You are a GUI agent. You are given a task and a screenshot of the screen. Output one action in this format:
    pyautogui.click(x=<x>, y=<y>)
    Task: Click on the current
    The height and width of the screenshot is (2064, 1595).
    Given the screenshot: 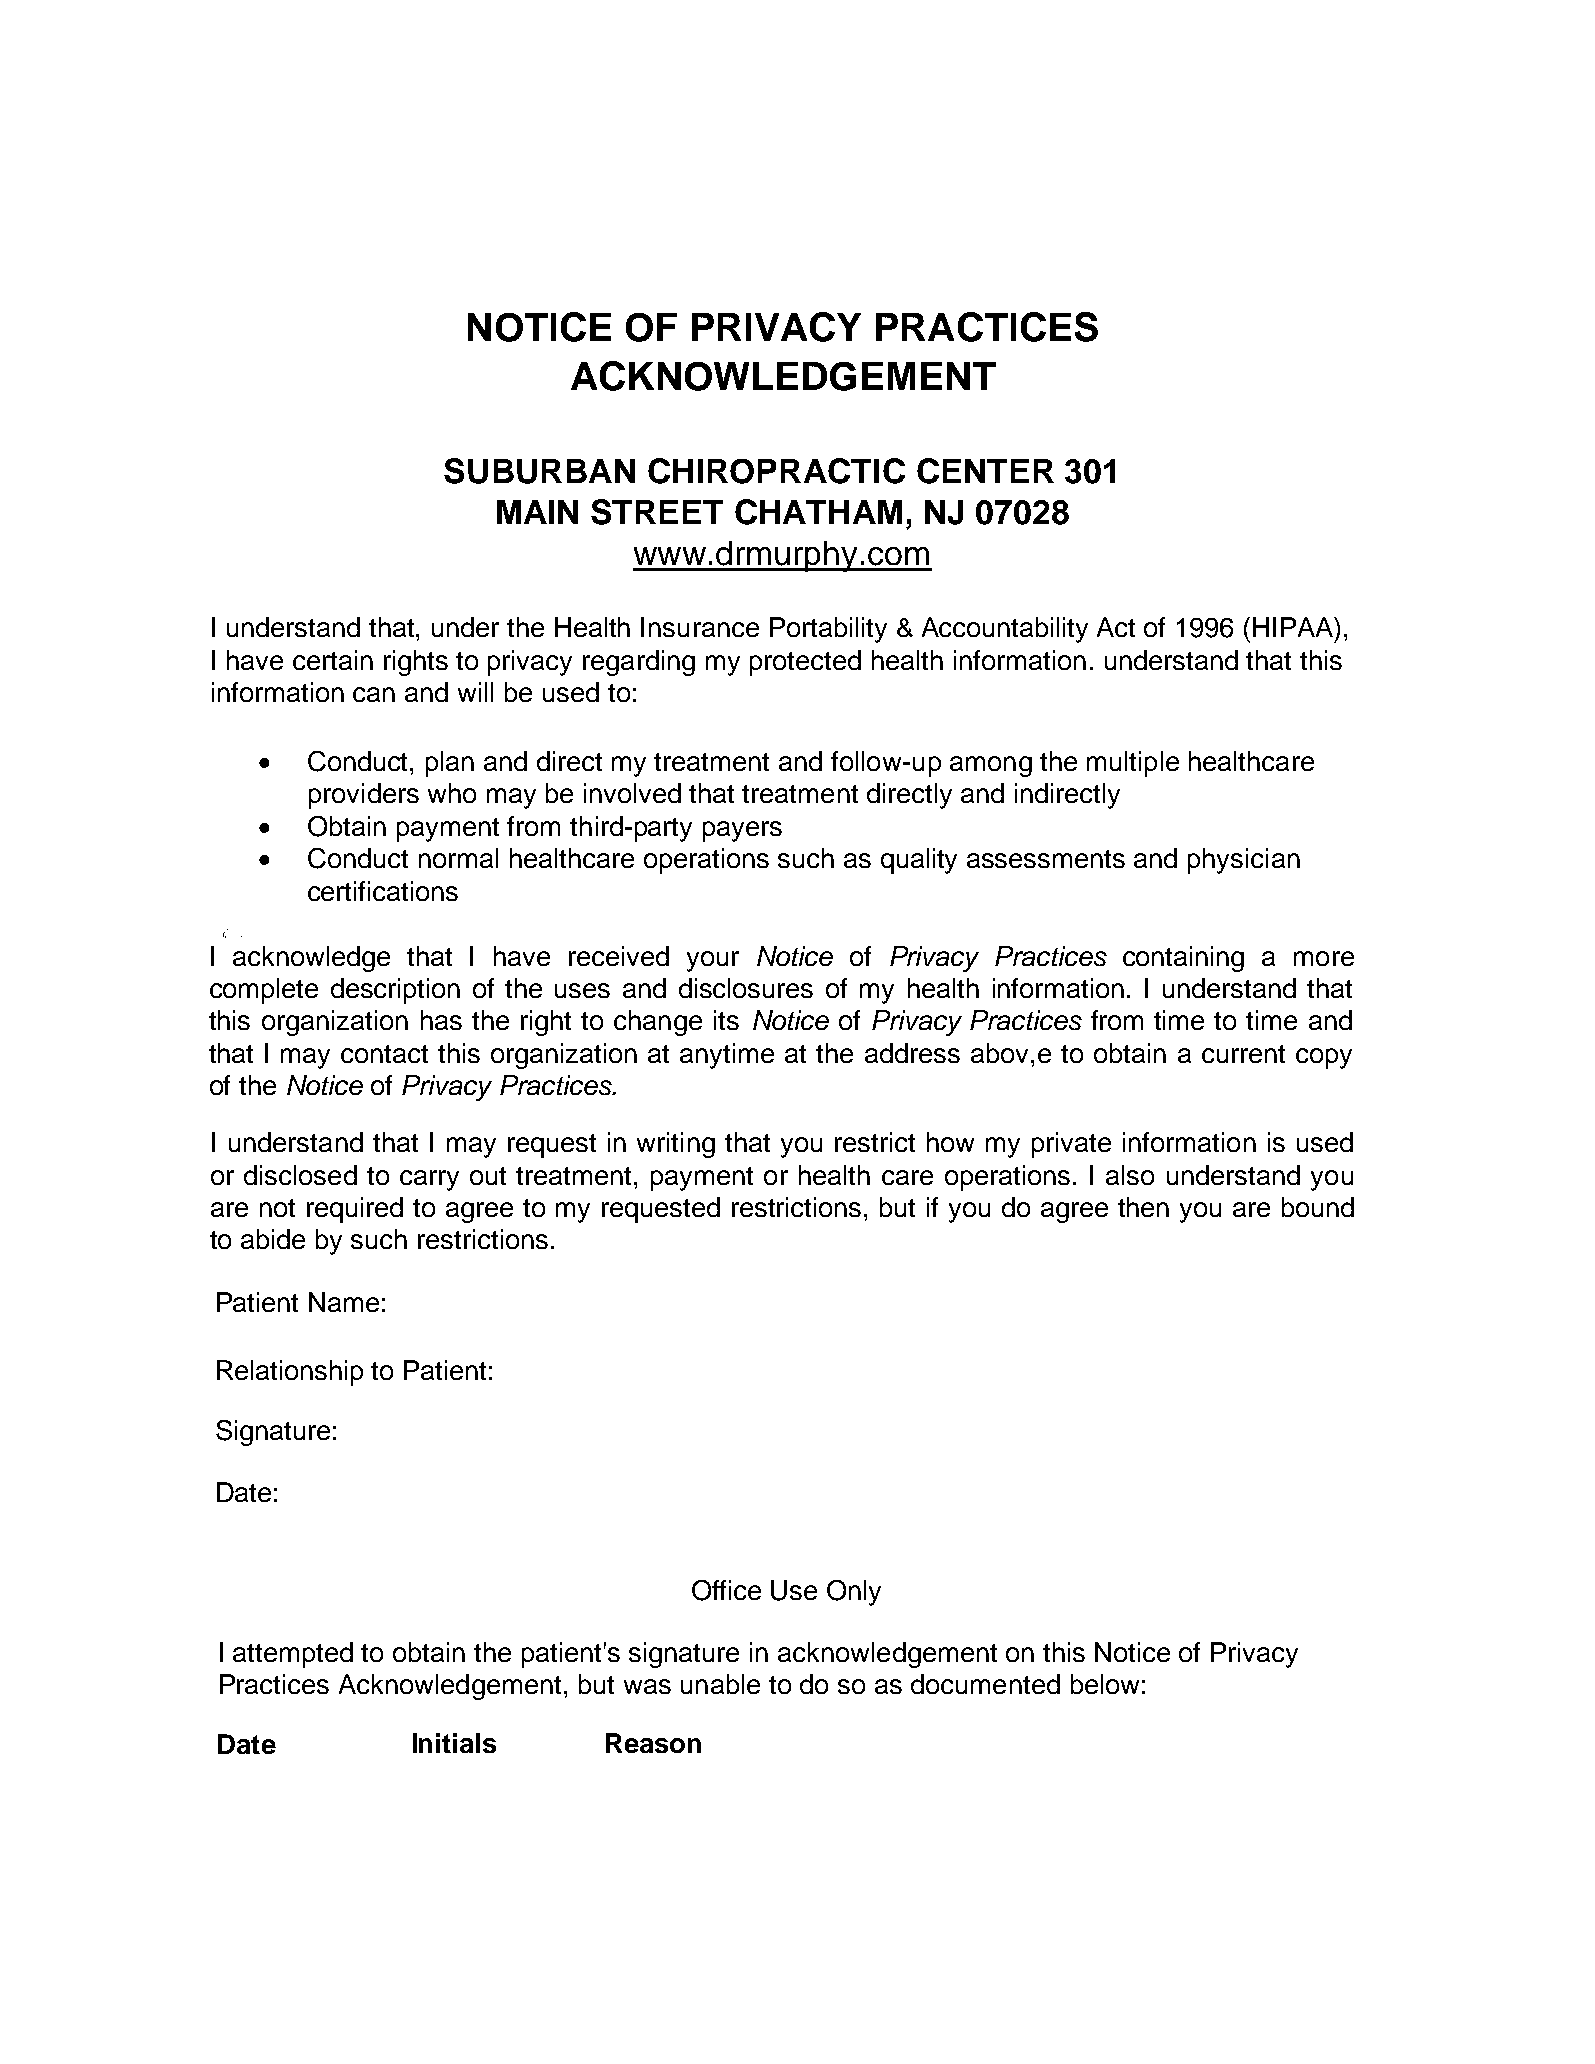 What is the action you would take?
    pyautogui.click(x=1243, y=1054)
